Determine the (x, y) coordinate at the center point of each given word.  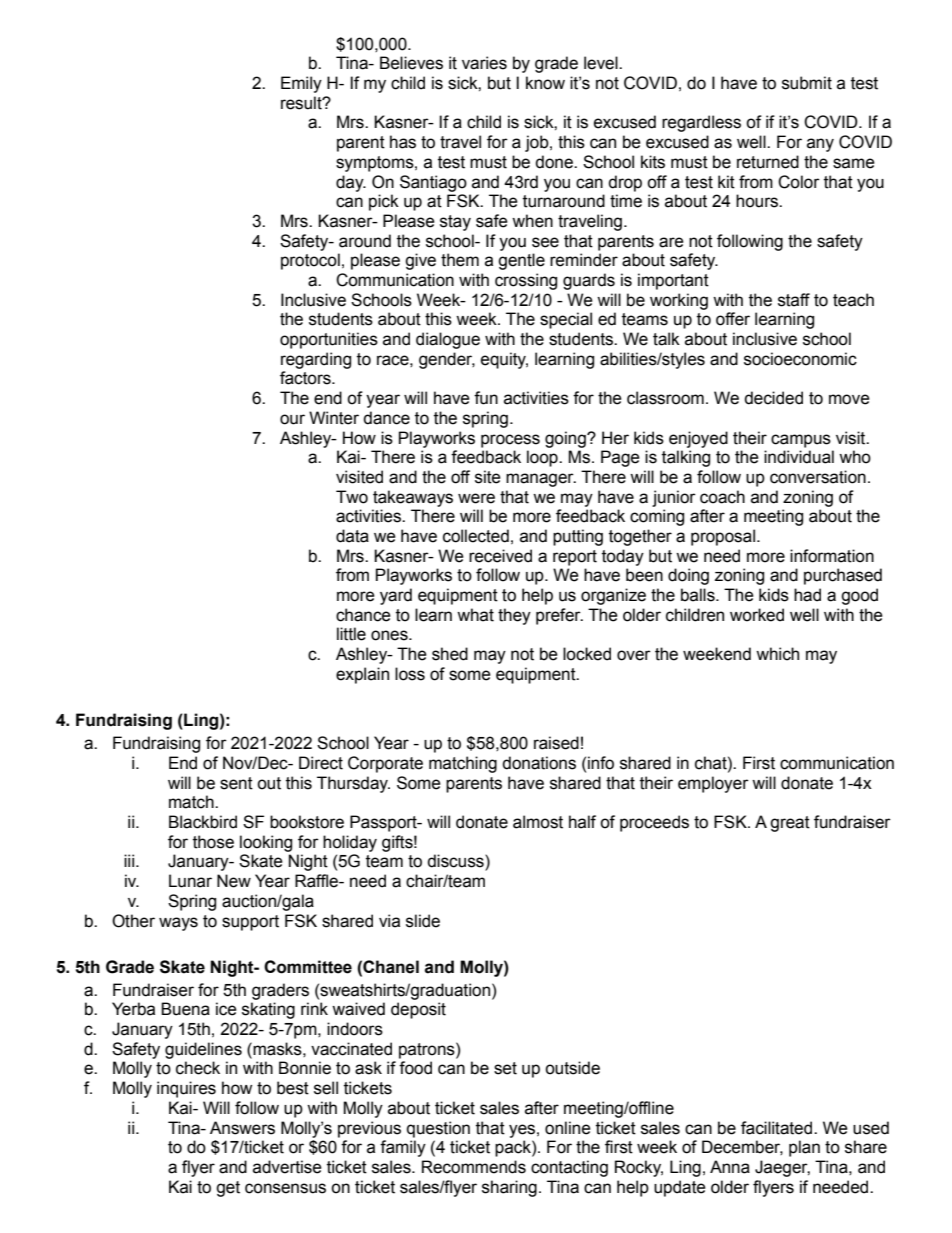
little (351, 634)
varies (484, 63)
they (514, 616)
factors (306, 378)
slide (423, 921)
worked (757, 615)
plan (804, 1148)
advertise (287, 1167)
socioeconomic (800, 359)
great (790, 824)
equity (504, 360)
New (234, 881)
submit (807, 83)
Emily (301, 84)
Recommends (474, 1167)
